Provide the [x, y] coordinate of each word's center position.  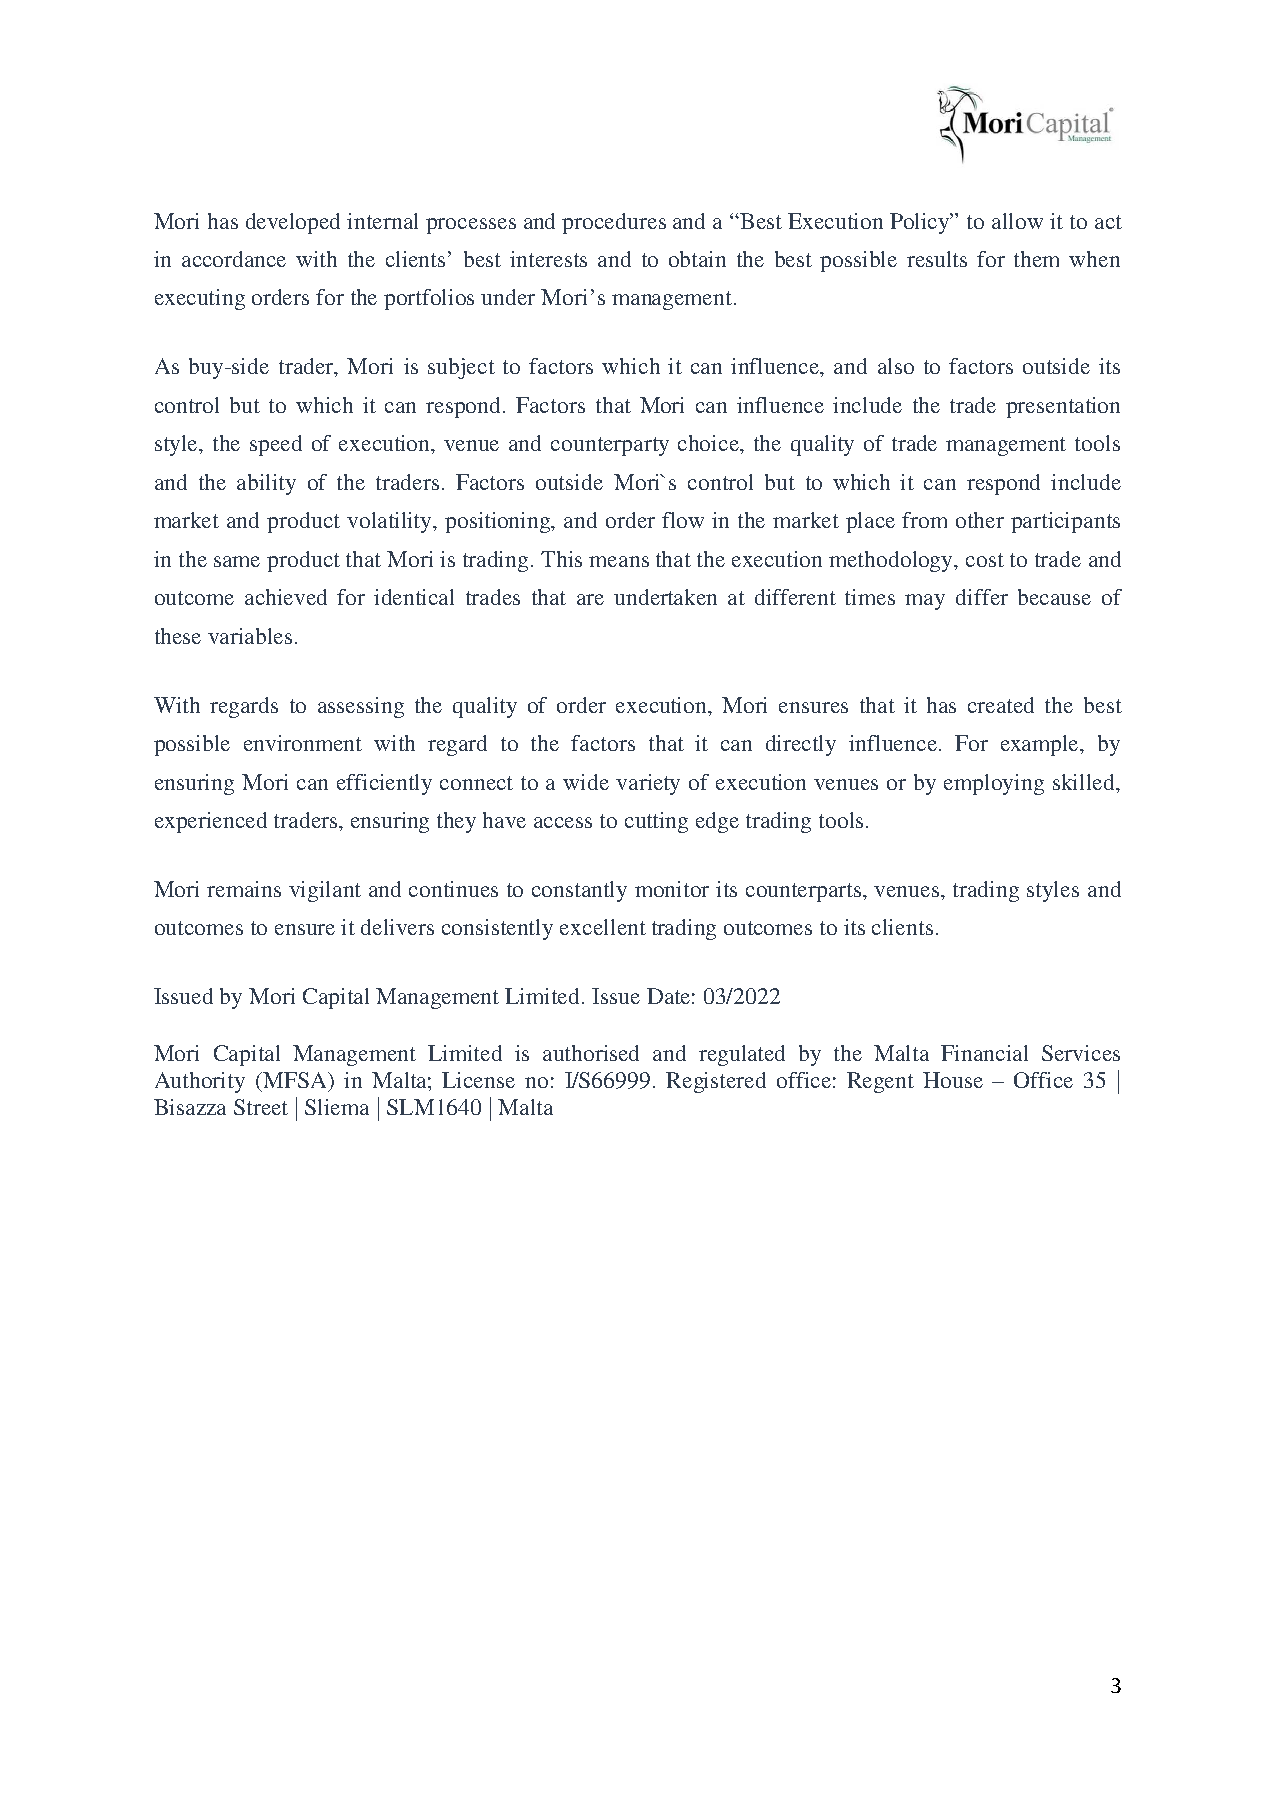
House [953, 1080]
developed [293, 223]
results [937, 259]
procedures [614, 223]
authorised [591, 1053]
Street [261, 1107]
